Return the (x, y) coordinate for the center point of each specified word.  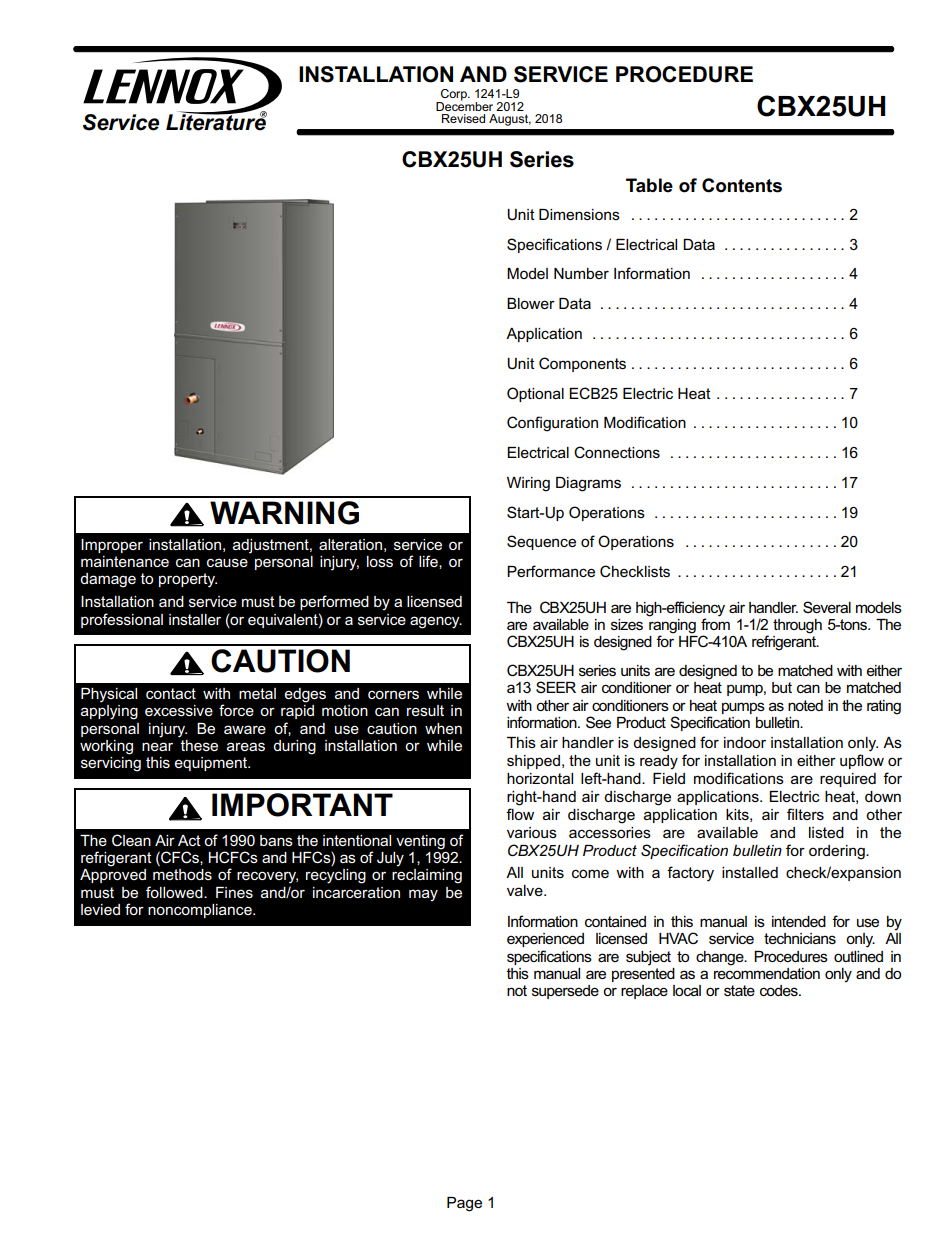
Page (464, 1204)
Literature (216, 121)
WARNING (284, 513)
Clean (131, 840)
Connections (617, 452)
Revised (463, 118)
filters (805, 814)
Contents (742, 185)
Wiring (528, 484)
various (532, 832)
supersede (565, 992)
